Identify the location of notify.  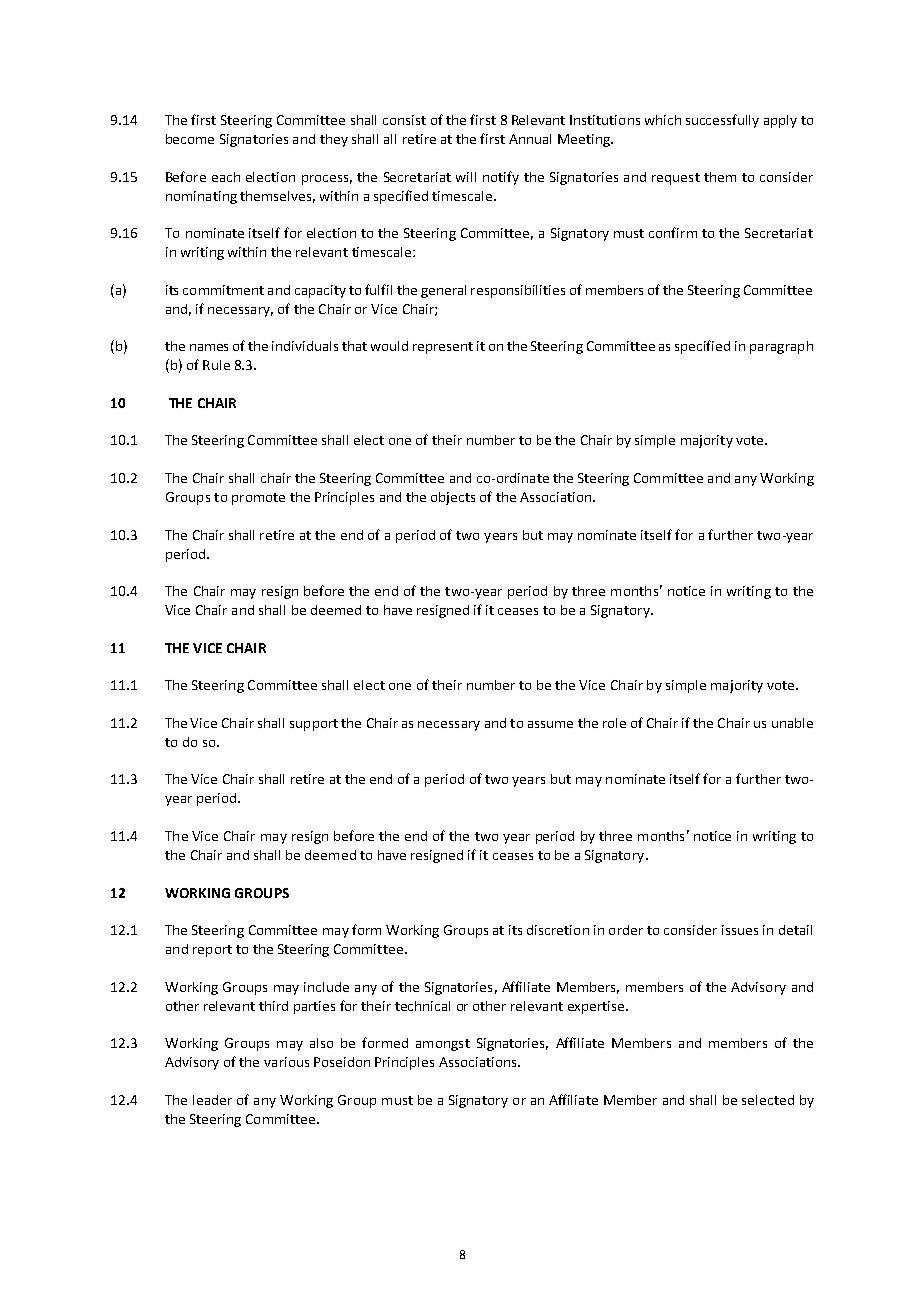
(501, 178).
